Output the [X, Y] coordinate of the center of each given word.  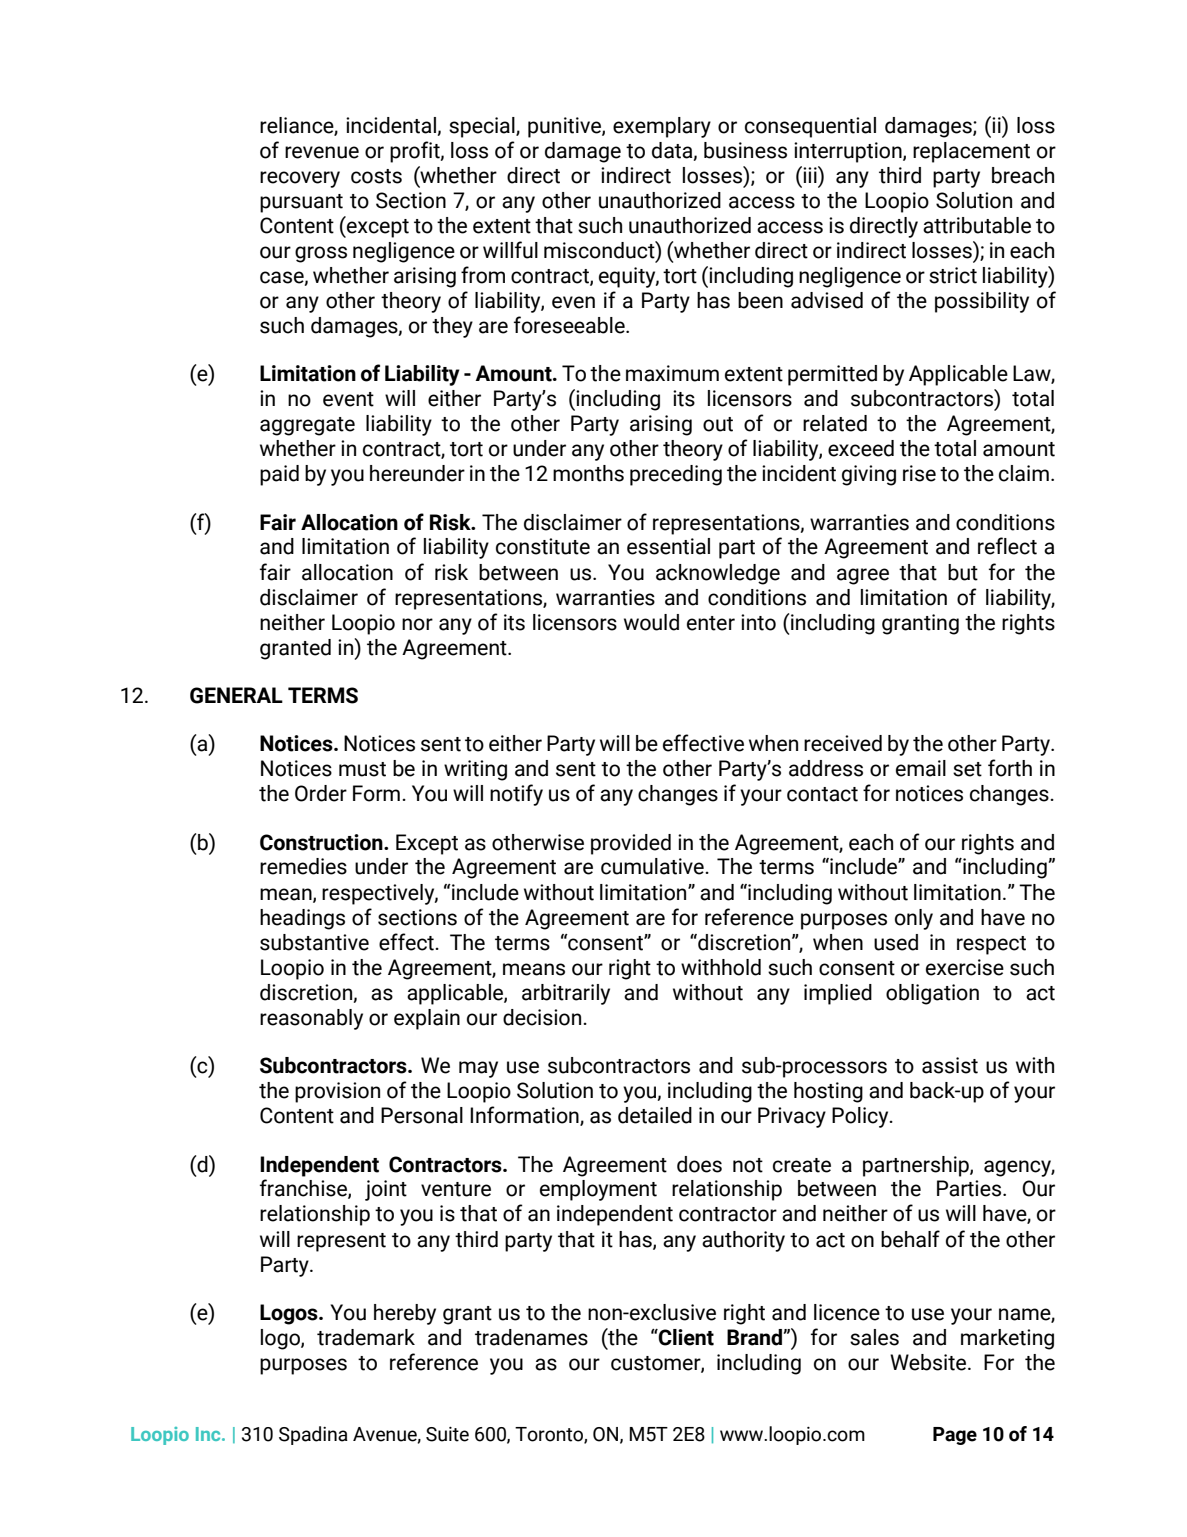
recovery [300, 179]
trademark [366, 1337]
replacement [971, 152]
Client [685, 1337]
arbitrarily [566, 994]
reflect [1007, 546]
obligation [932, 994]
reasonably [311, 1019]
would [651, 622]
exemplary [662, 127]
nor [417, 624]
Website [928, 1362]
